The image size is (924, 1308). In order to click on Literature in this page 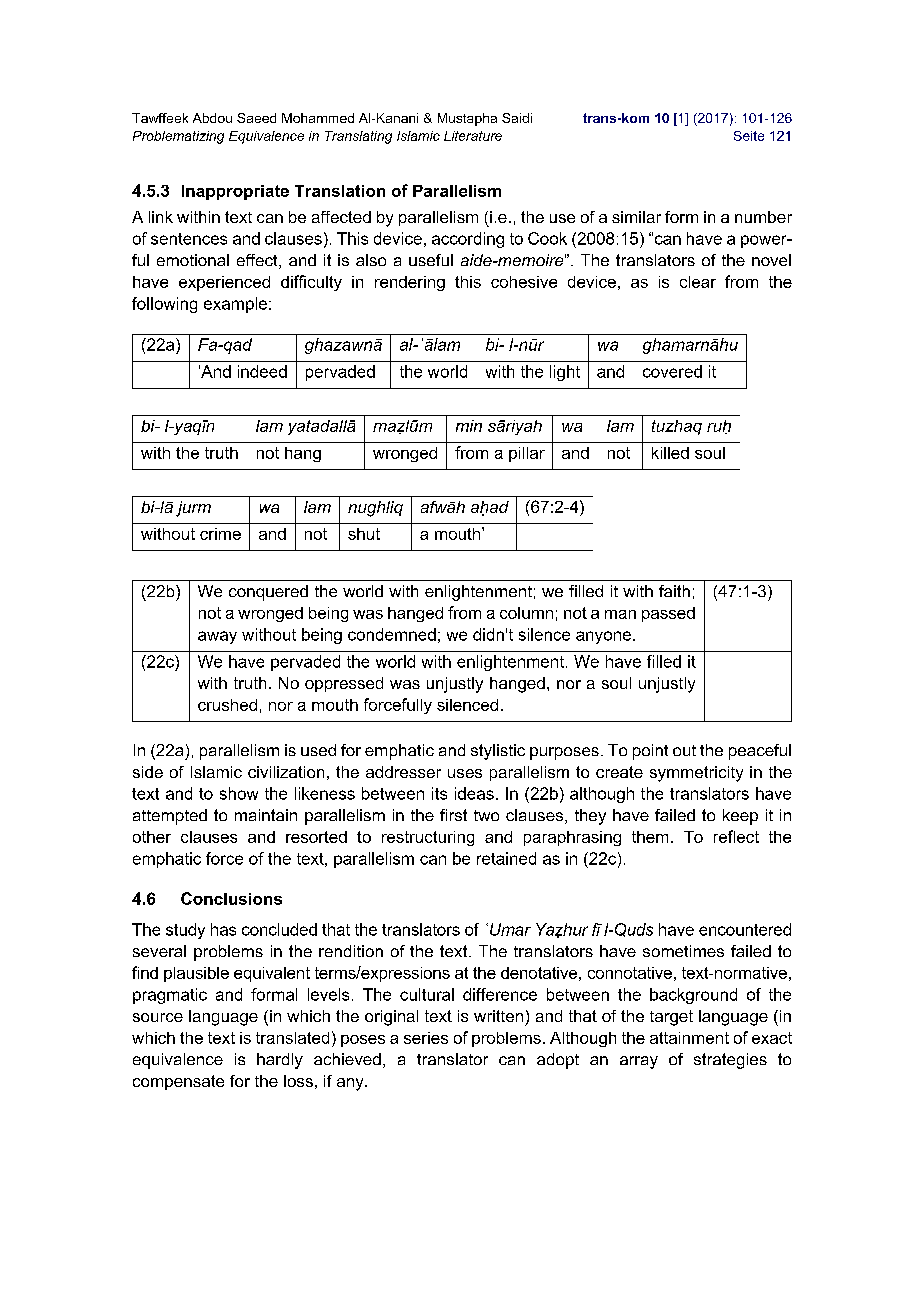, I will do `click(473, 136)`.
